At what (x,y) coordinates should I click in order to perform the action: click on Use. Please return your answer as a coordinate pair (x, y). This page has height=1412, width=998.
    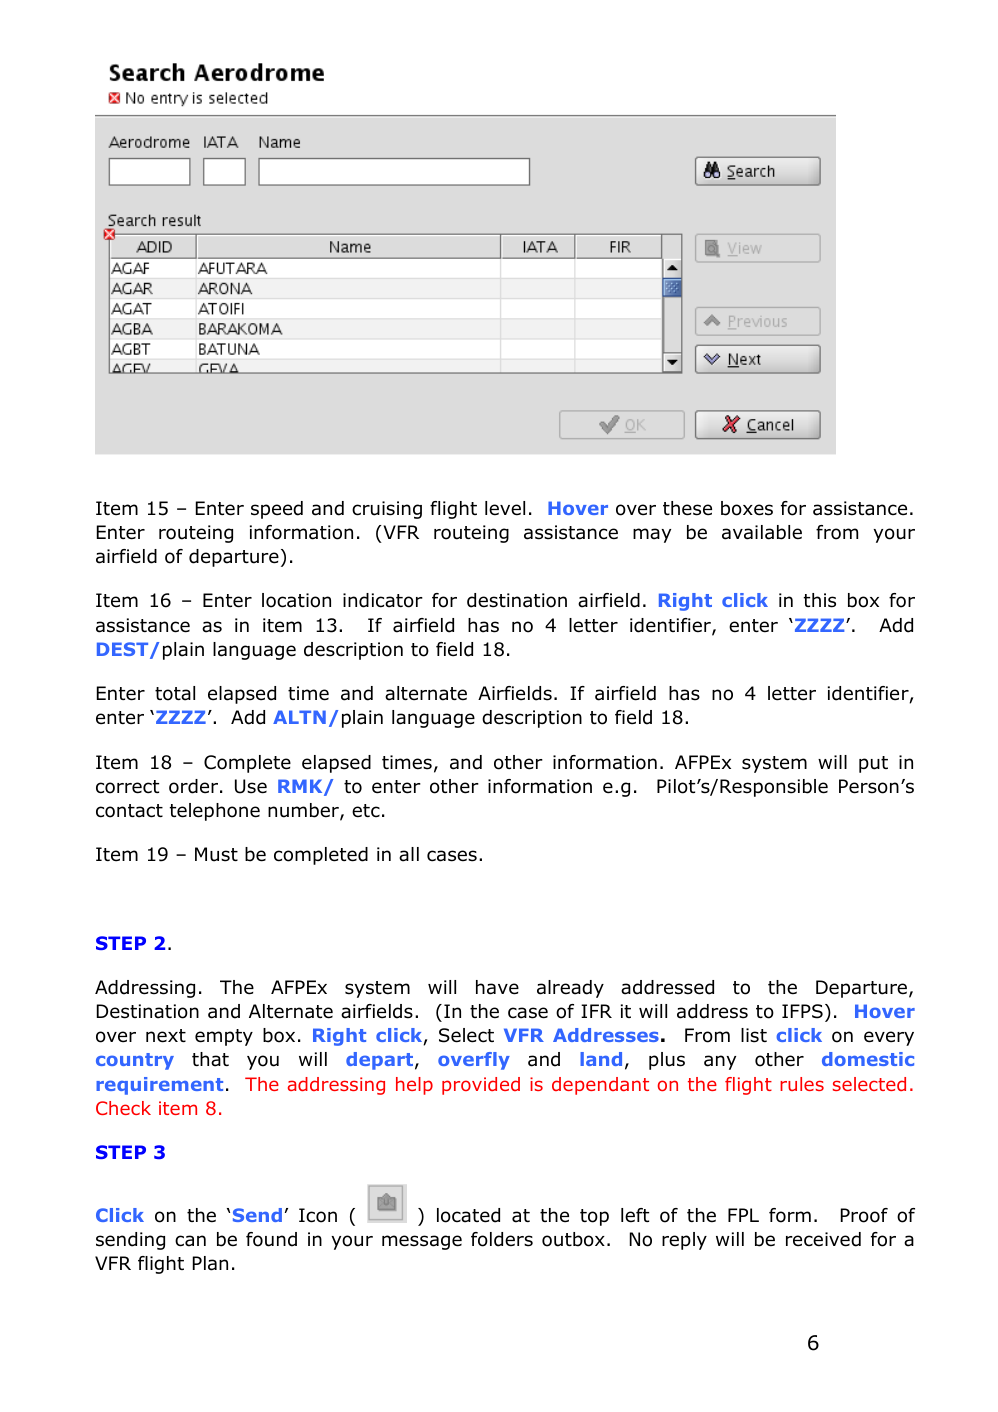
    Looking at the image, I should click on (251, 786).
